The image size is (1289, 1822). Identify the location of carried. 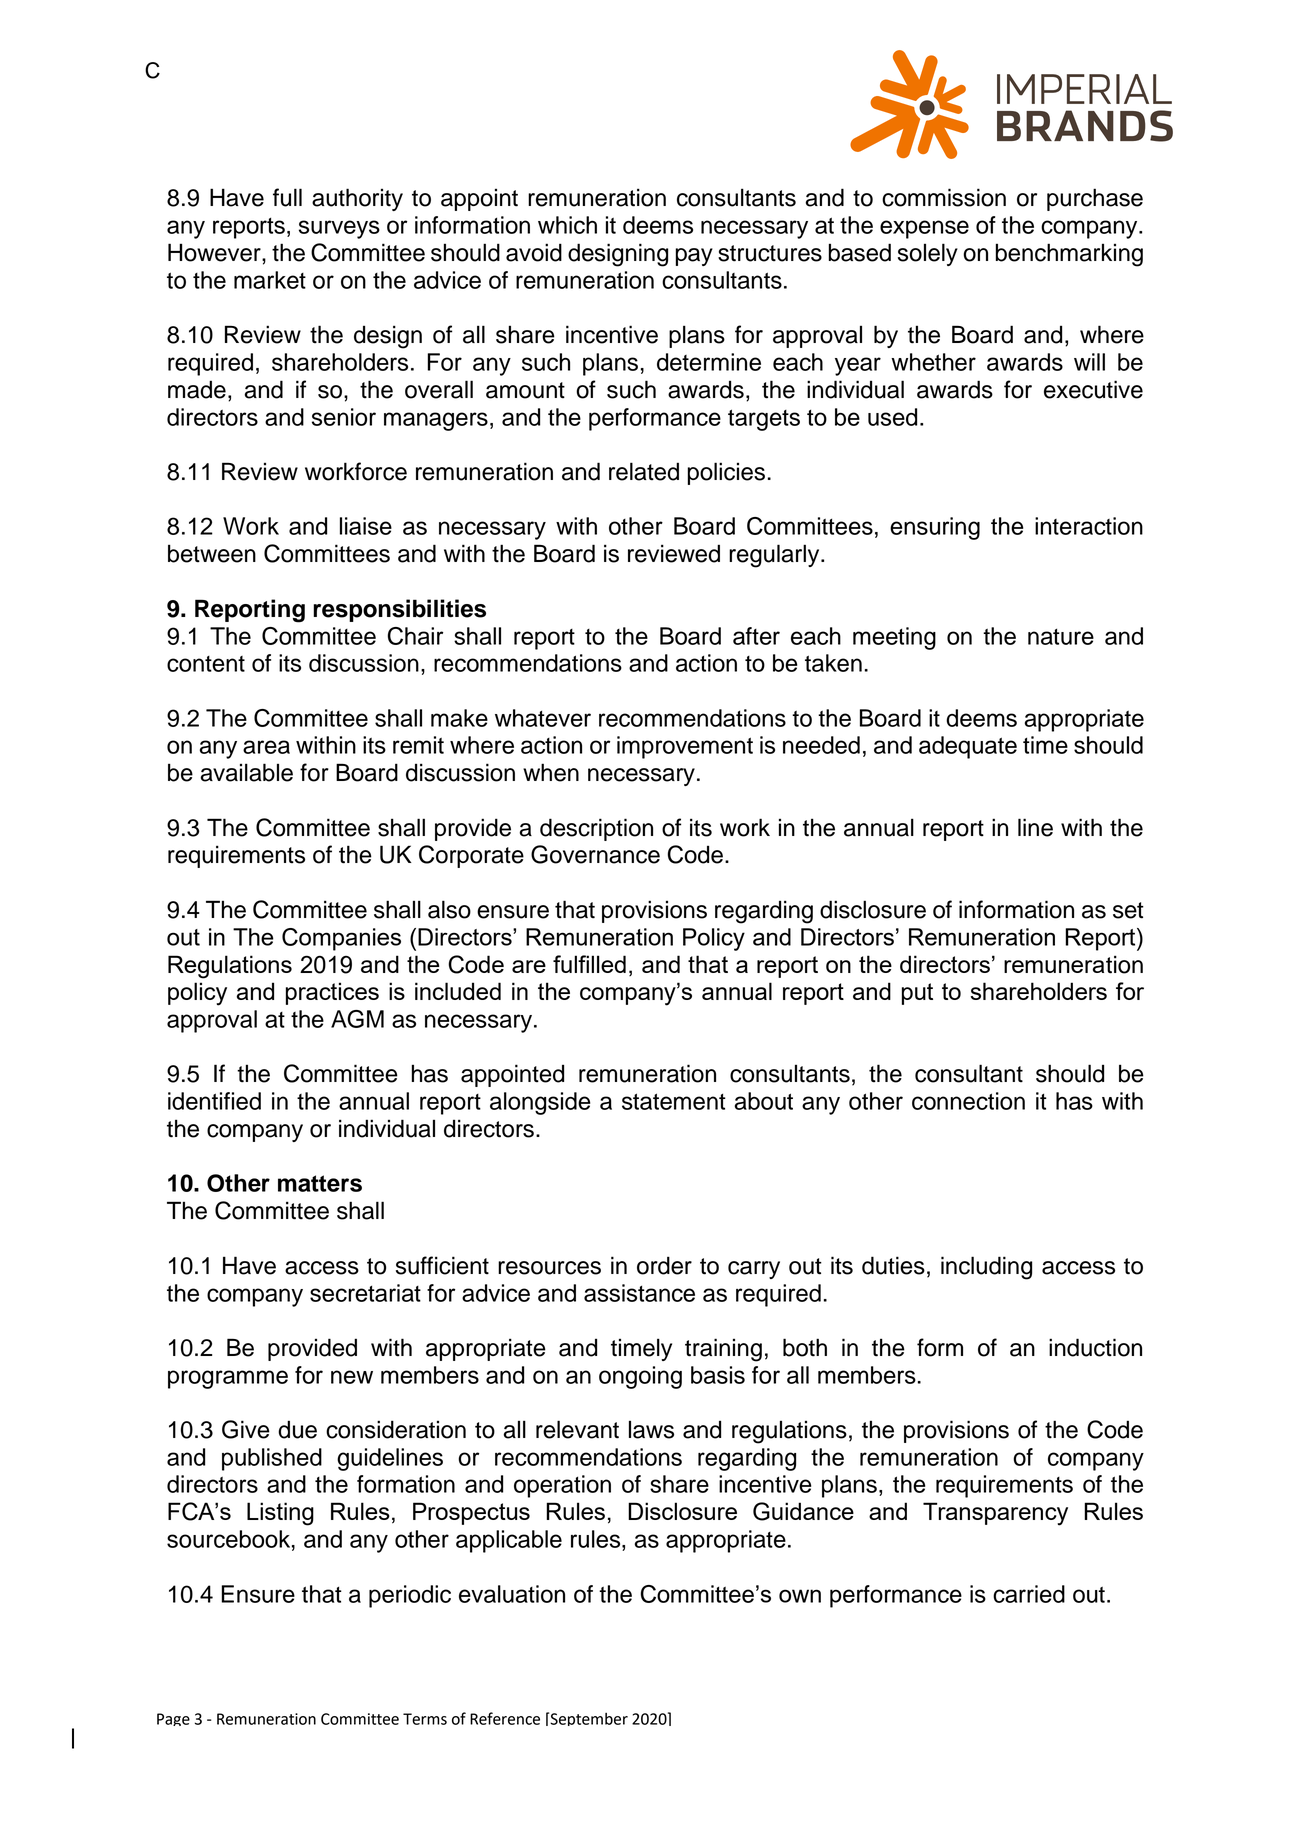
(1029, 1594).
